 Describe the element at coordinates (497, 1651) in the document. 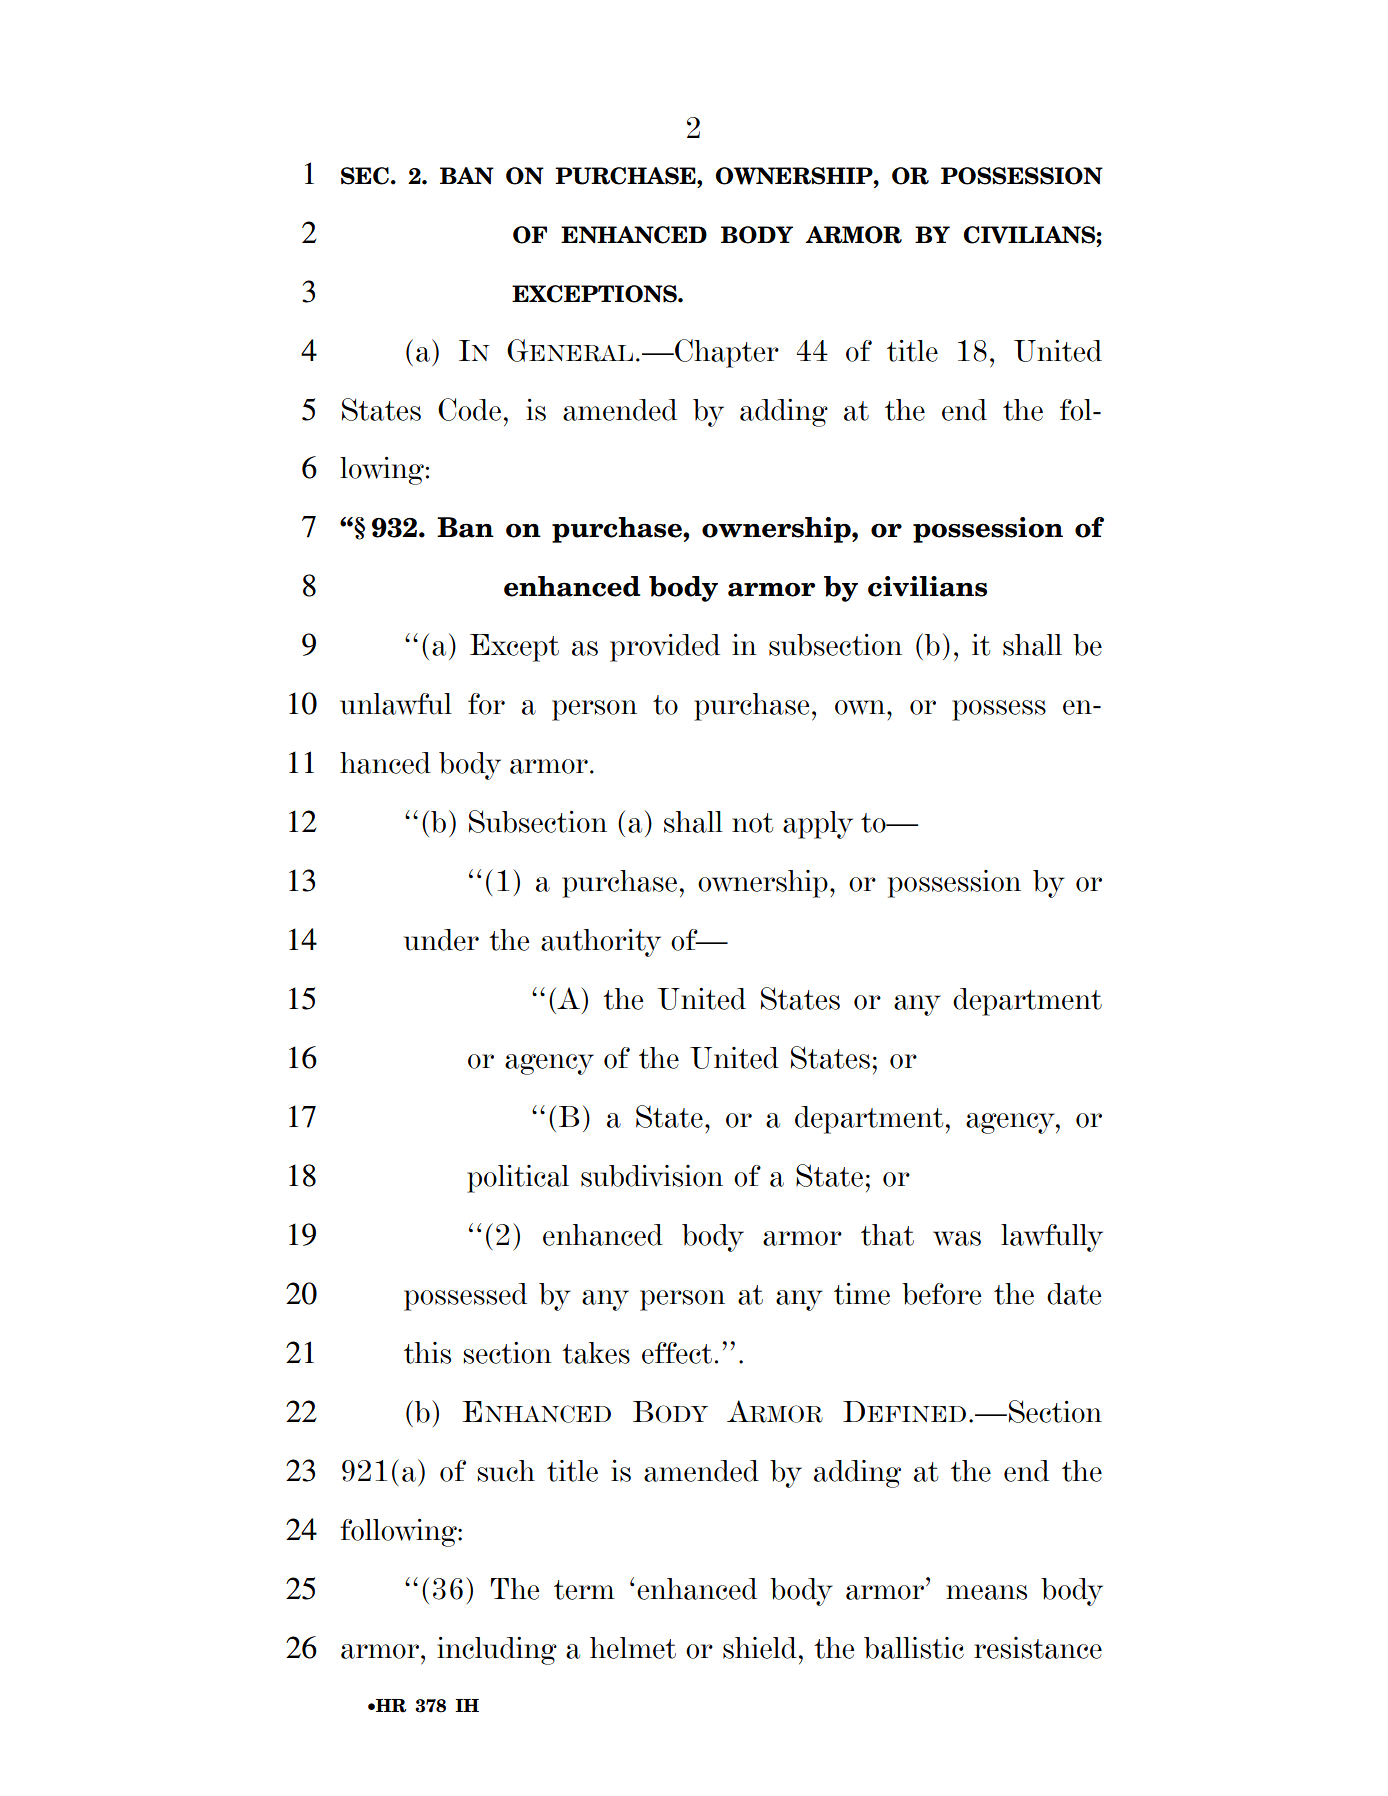

I see `including` at that location.
